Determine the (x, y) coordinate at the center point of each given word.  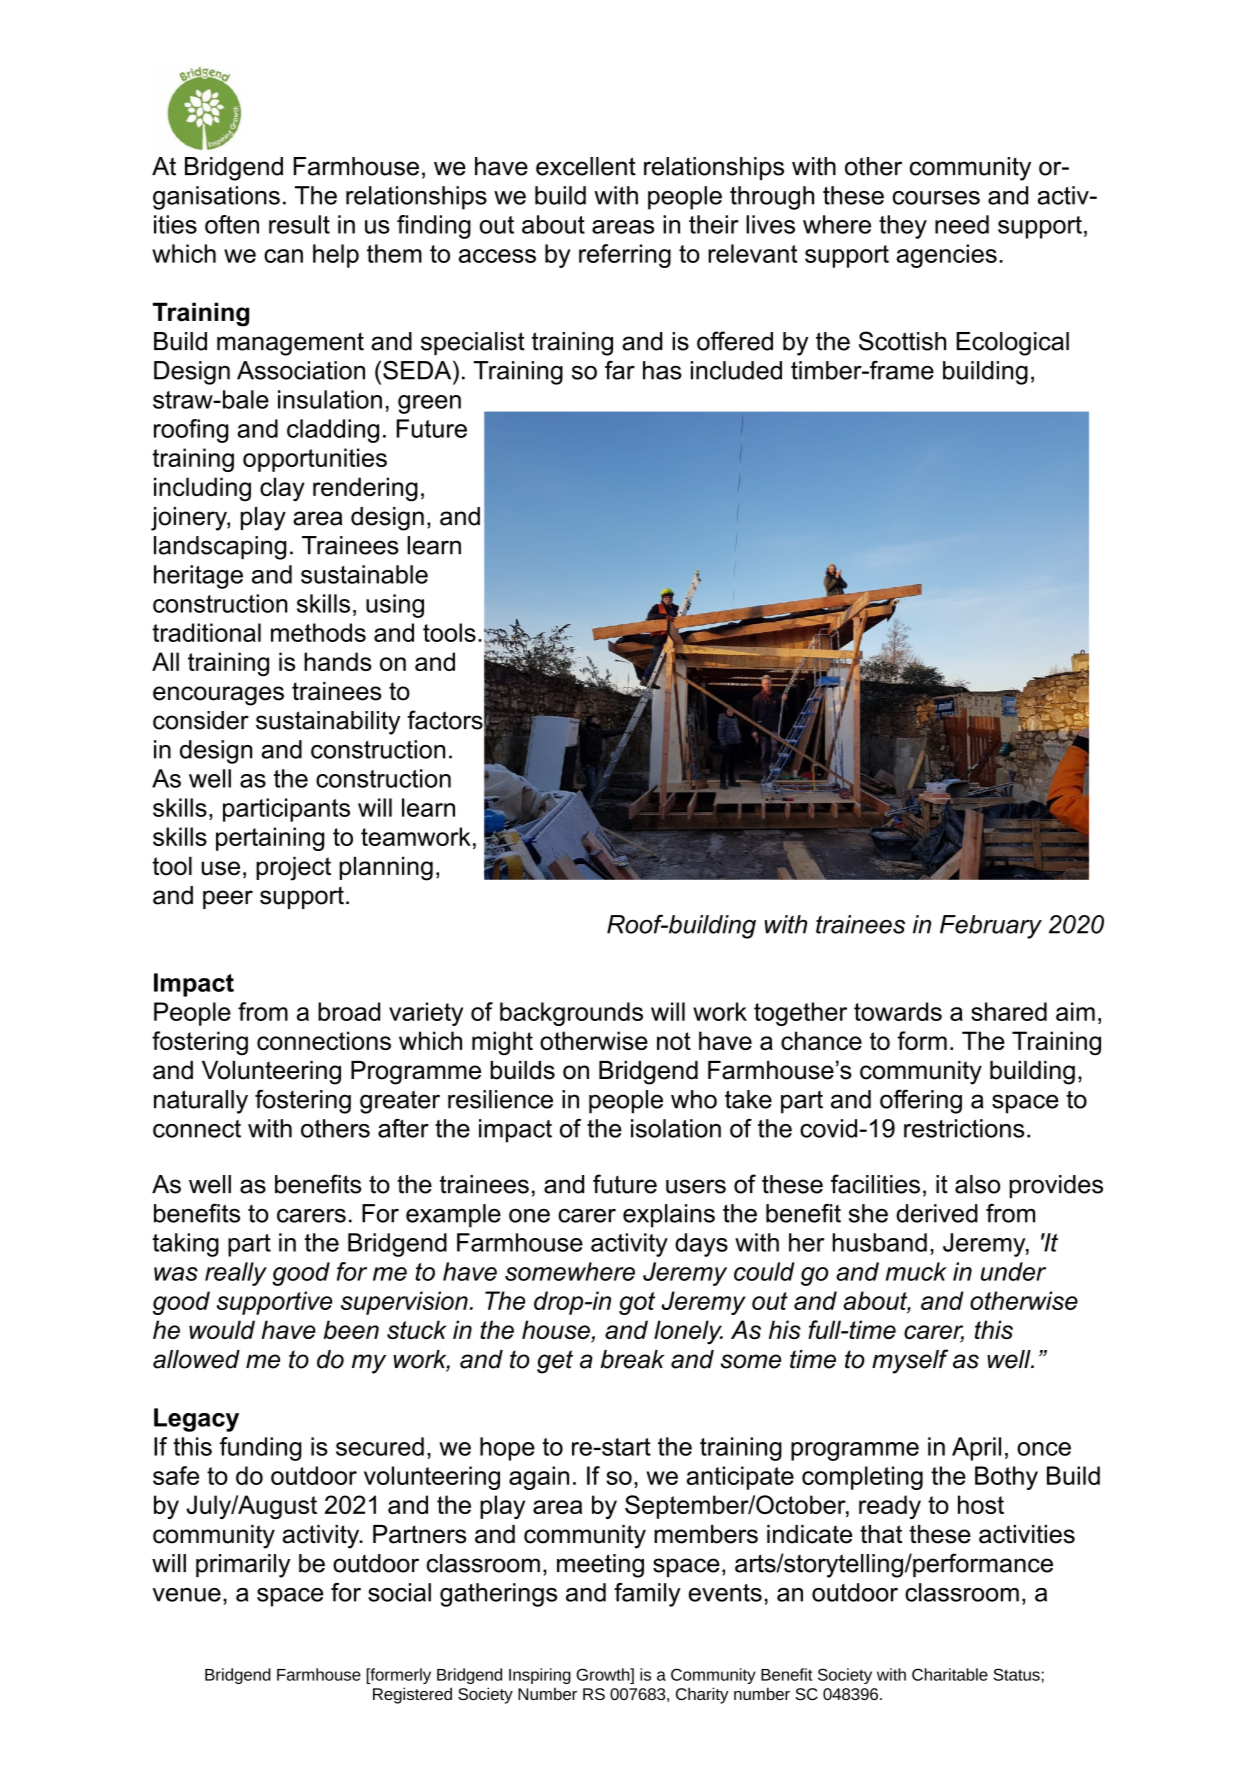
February (991, 927)
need (962, 224)
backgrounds (571, 1014)
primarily (243, 1566)
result (299, 224)
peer (228, 899)
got (637, 1303)
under (1013, 1271)
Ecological (1013, 344)
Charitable (950, 1674)
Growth (604, 1674)
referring (625, 256)
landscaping (220, 548)
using (395, 606)
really (236, 1274)
